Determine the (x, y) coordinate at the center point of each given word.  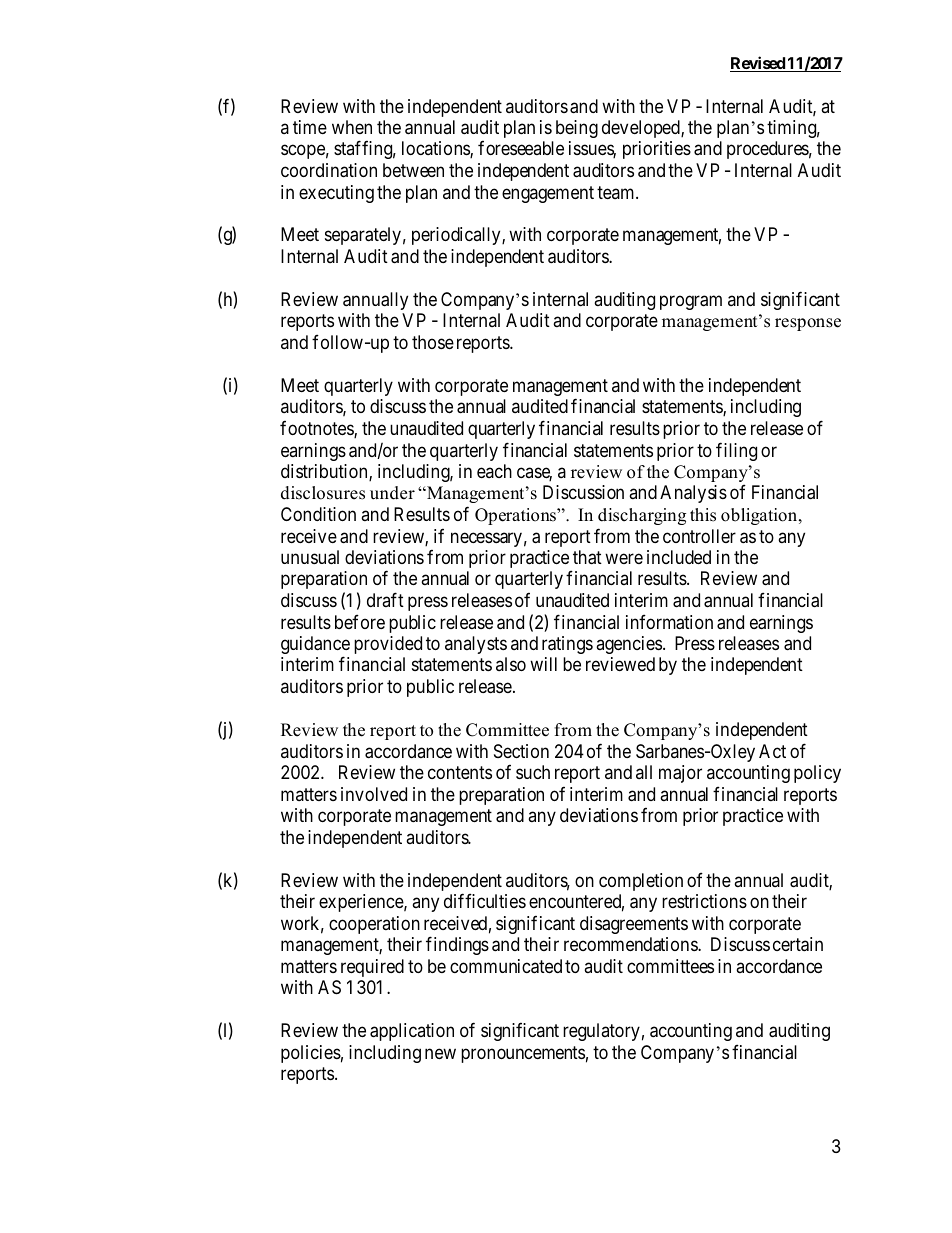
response (808, 324)
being (577, 129)
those (433, 342)
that (587, 557)
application (412, 1032)
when (352, 127)
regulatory (601, 1032)
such (533, 772)
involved (374, 794)
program (691, 303)
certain (798, 944)
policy (817, 774)
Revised (758, 64)
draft (385, 599)
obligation (760, 516)
